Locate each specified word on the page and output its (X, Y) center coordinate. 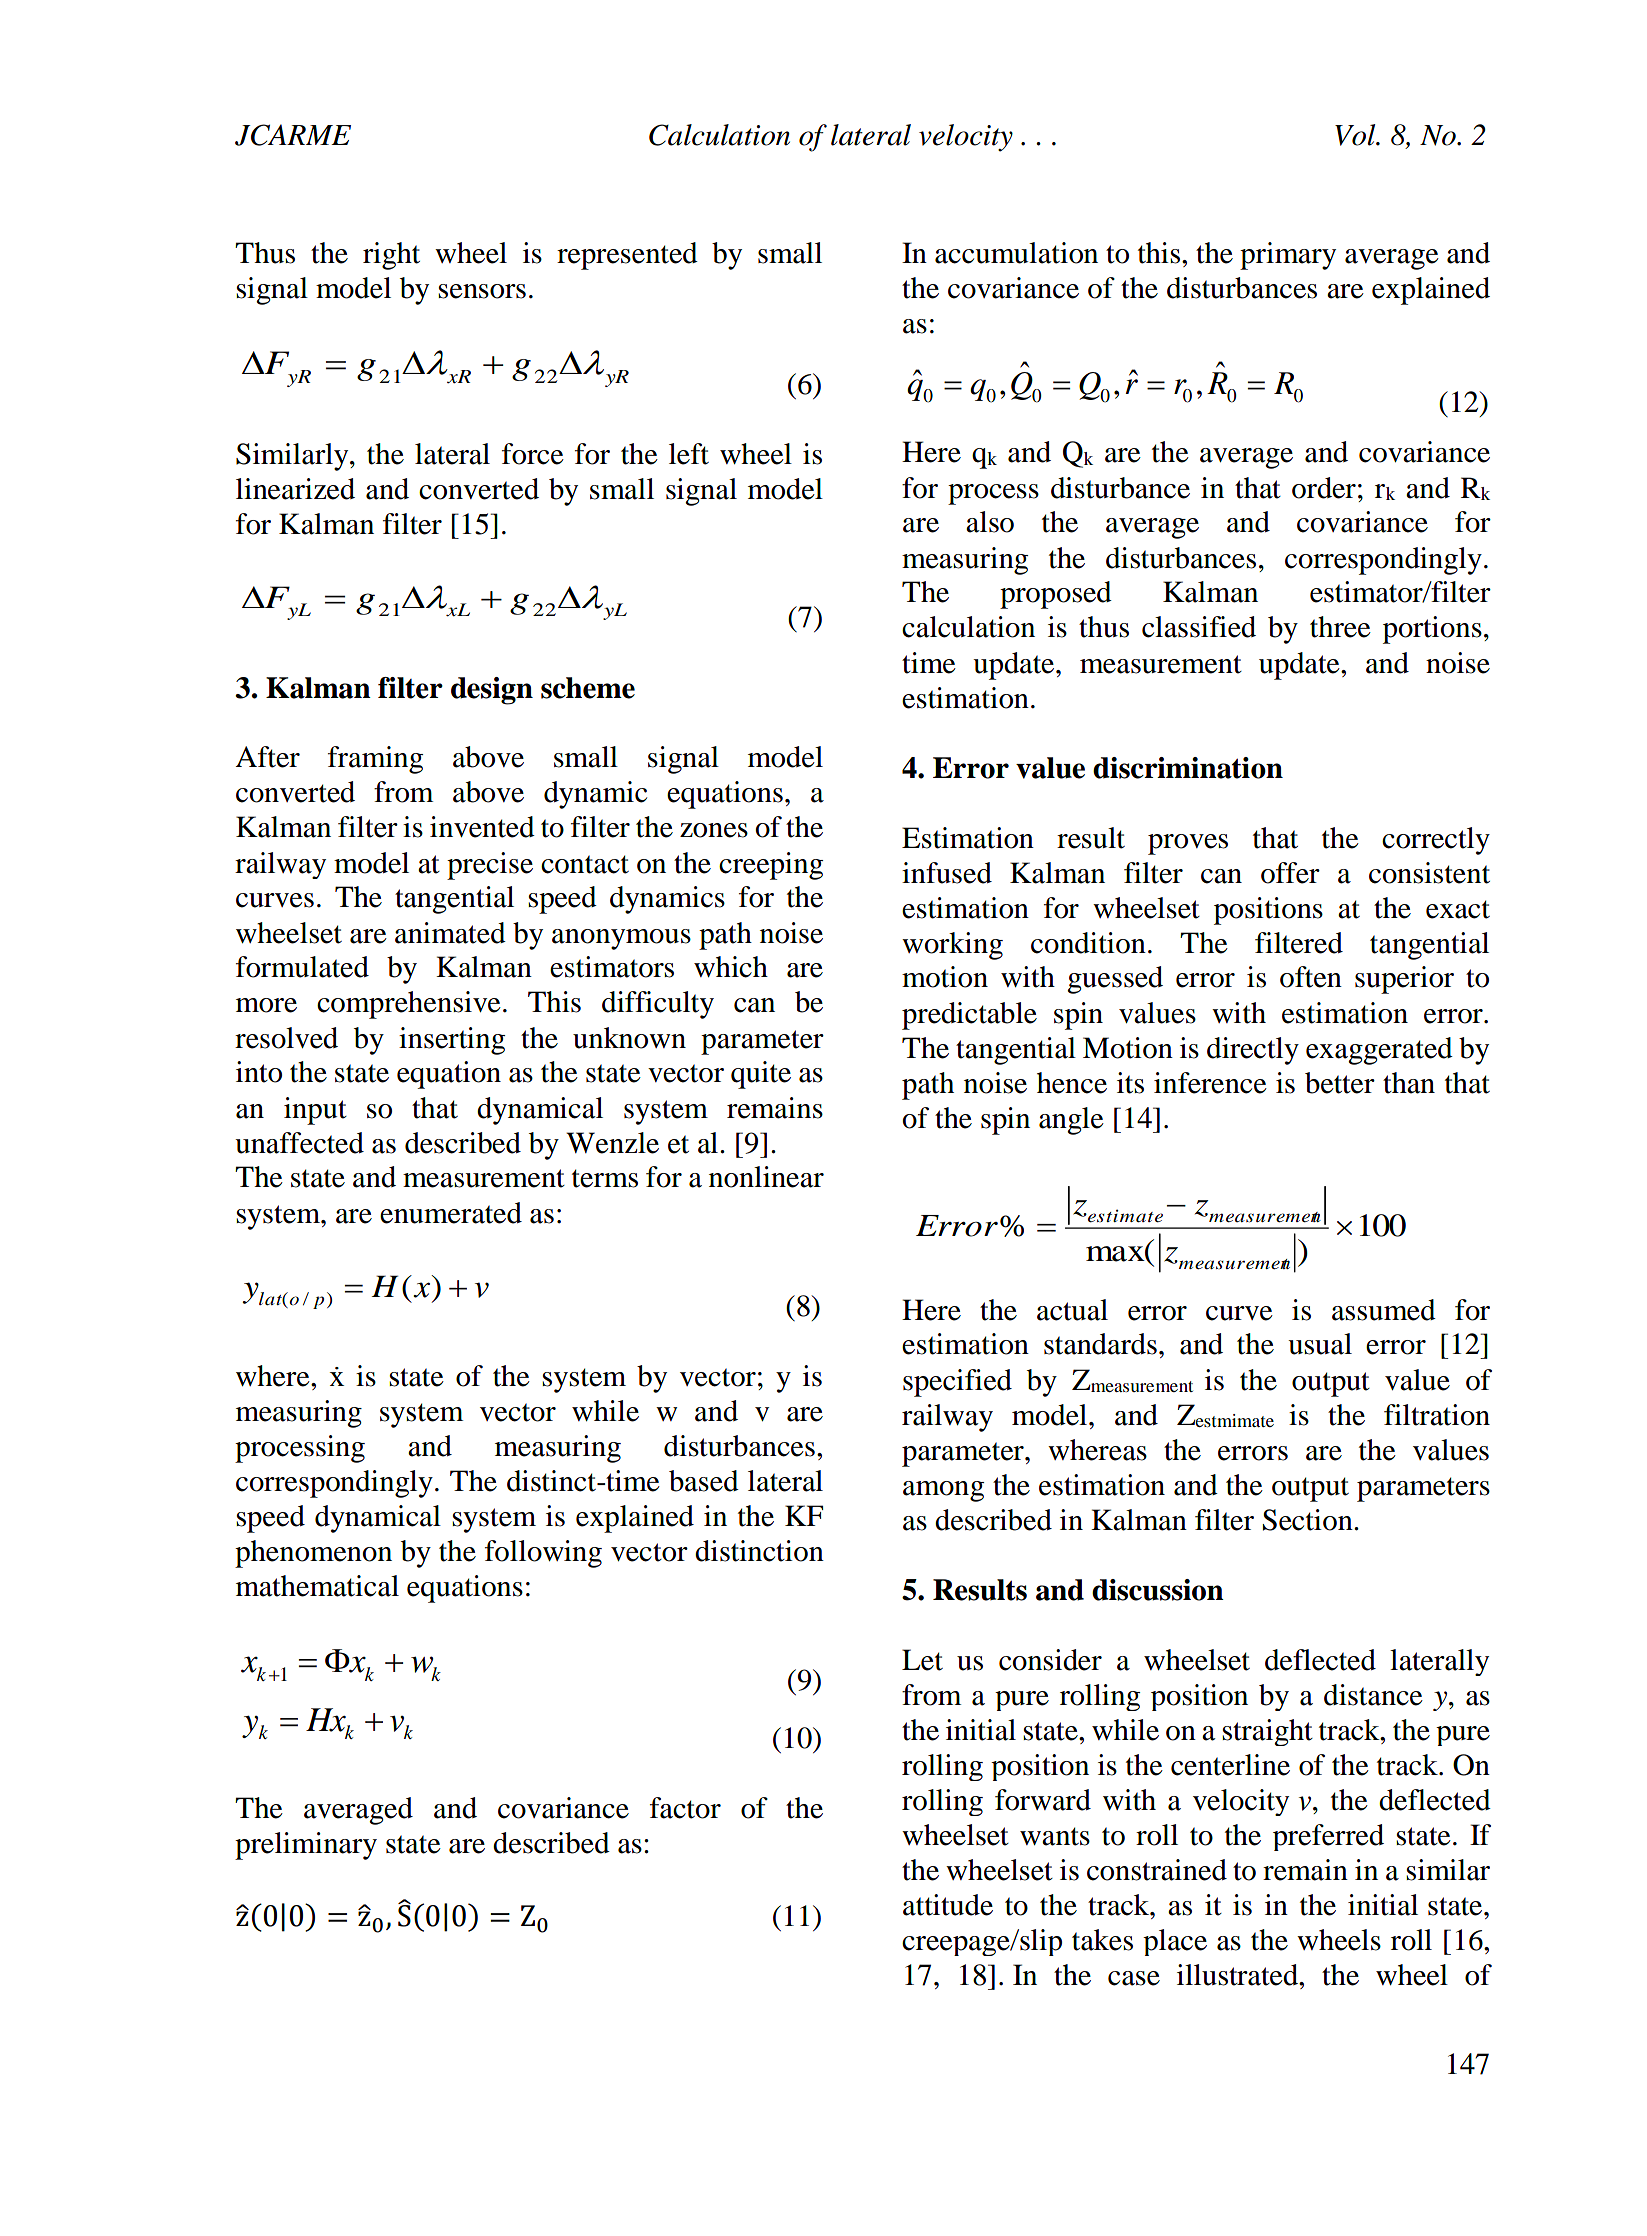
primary (1288, 256)
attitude (948, 1905)
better (1340, 1083)
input (315, 1111)
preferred (1328, 1837)
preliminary (306, 1846)
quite (761, 1075)
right (391, 256)
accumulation (1016, 253)
